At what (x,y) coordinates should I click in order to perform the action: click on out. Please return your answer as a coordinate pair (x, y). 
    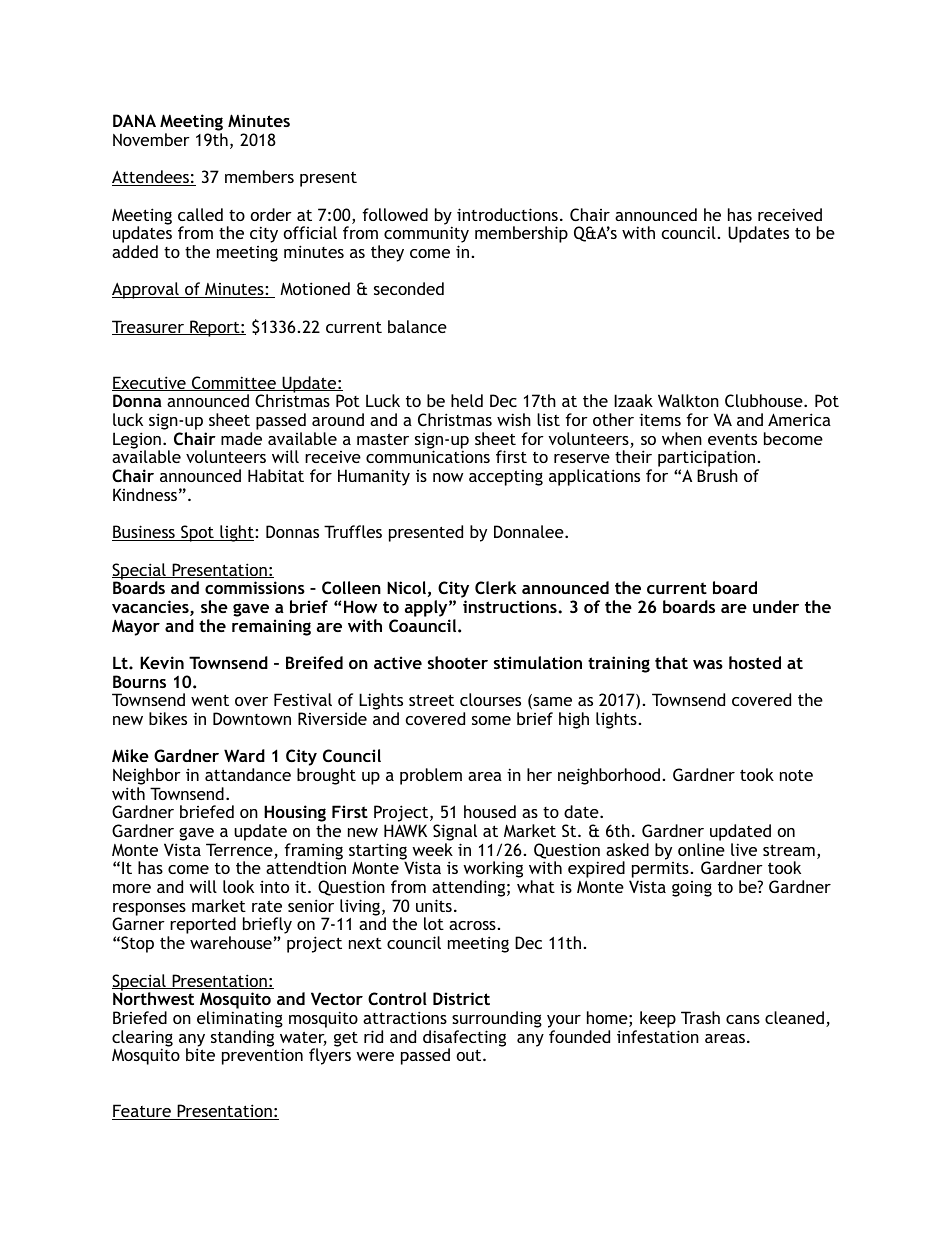
    Looking at the image, I should click on (470, 1055).
